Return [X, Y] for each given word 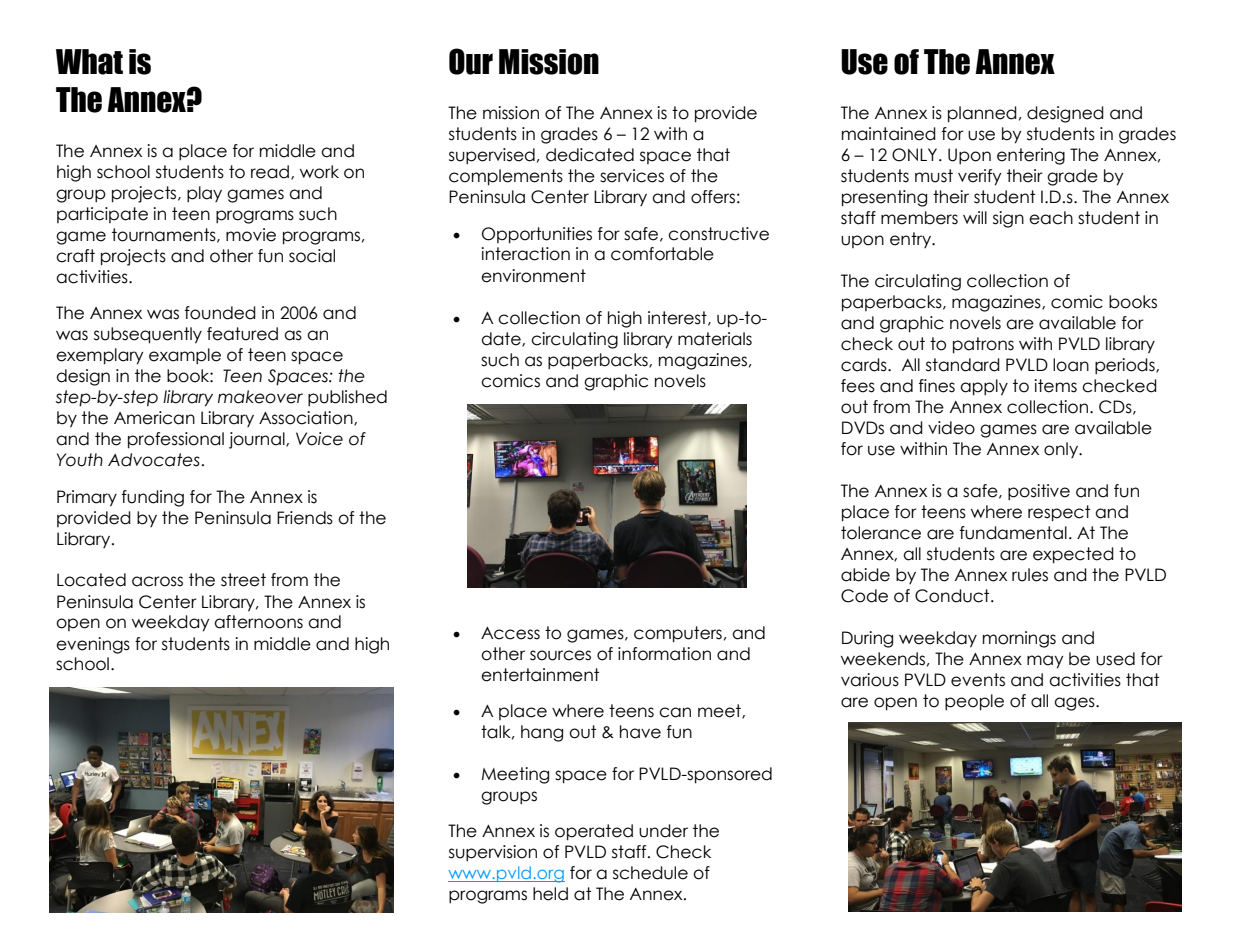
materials [715, 339]
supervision [493, 853]
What [89, 62]
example [185, 356]
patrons [983, 345]
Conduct [953, 596]
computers [678, 634]
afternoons [258, 622]
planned [982, 114]
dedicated [590, 155]
